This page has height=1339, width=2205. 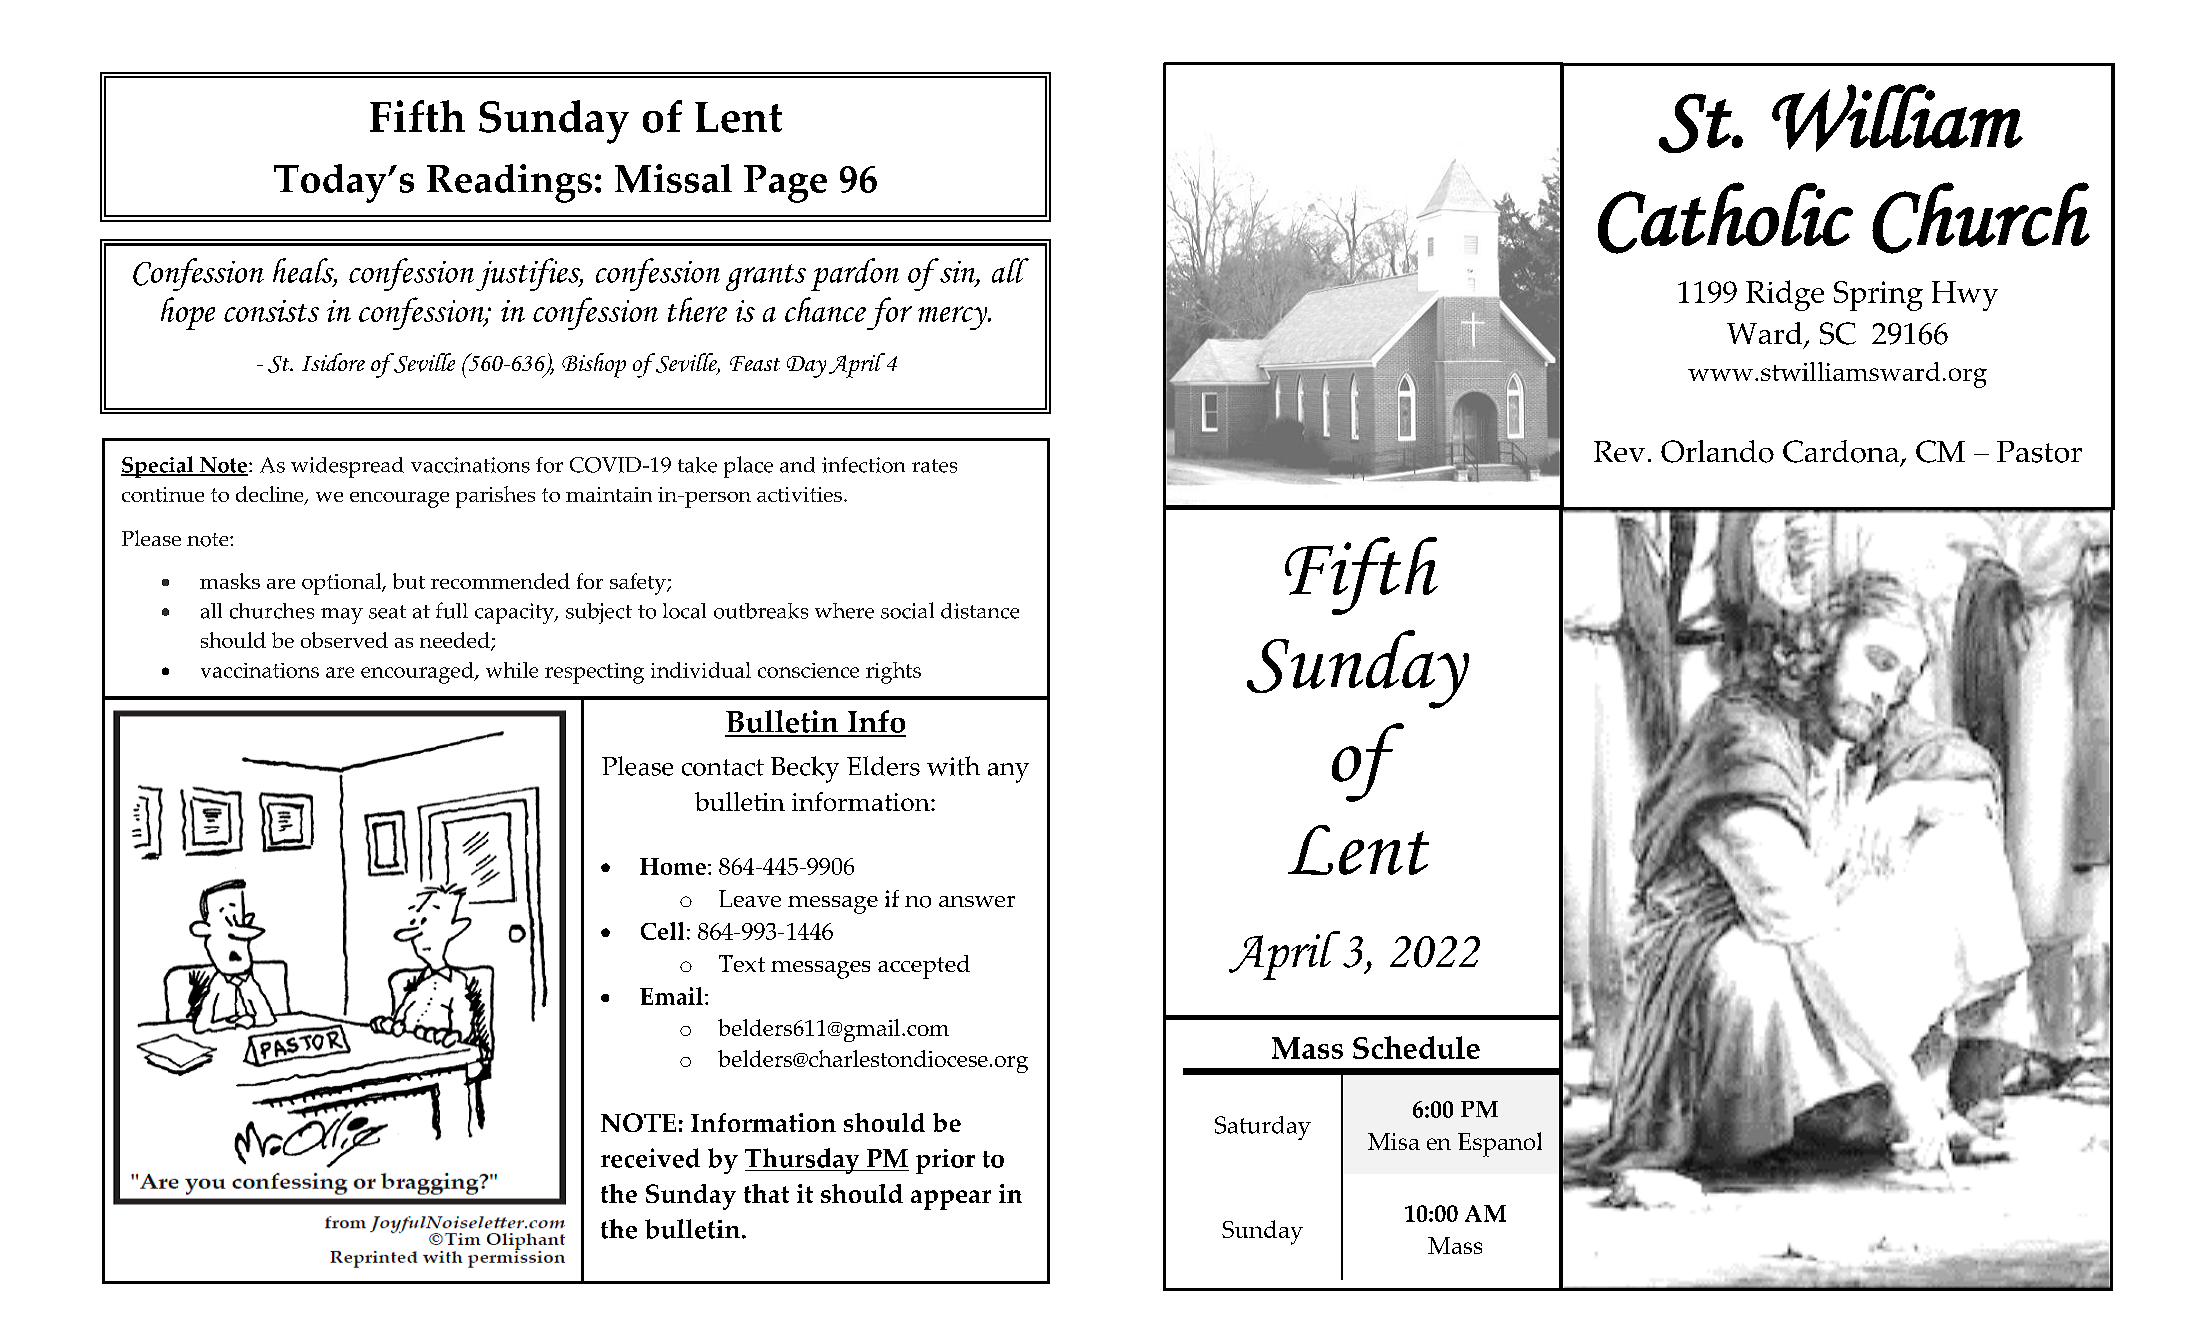 I want to click on while, so click(x=512, y=670).
